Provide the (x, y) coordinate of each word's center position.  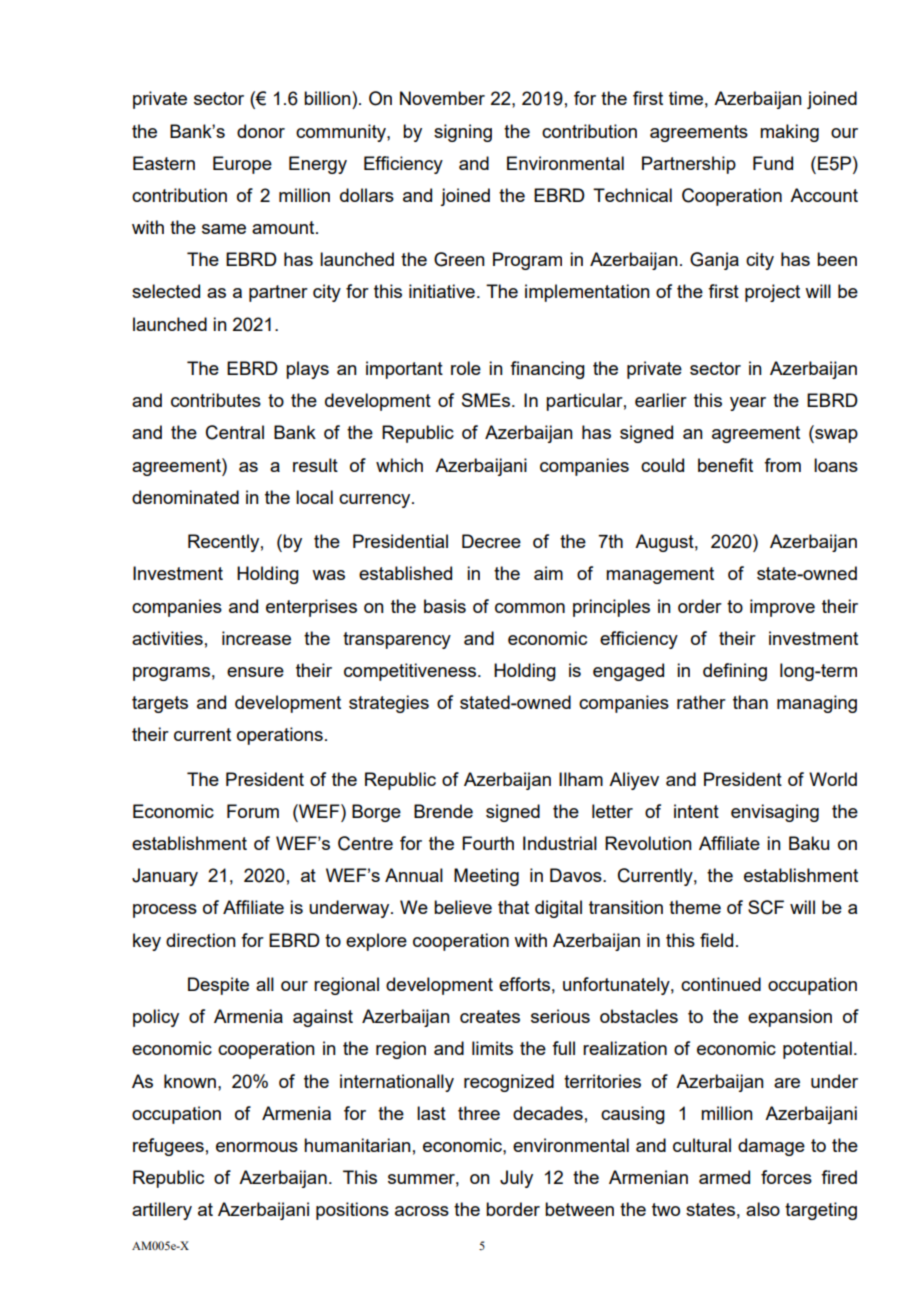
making (789, 133)
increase (256, 638)
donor (261, 131)
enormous (257, 1147)
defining (735, 672)
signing (463, 133)
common (530, 608)
